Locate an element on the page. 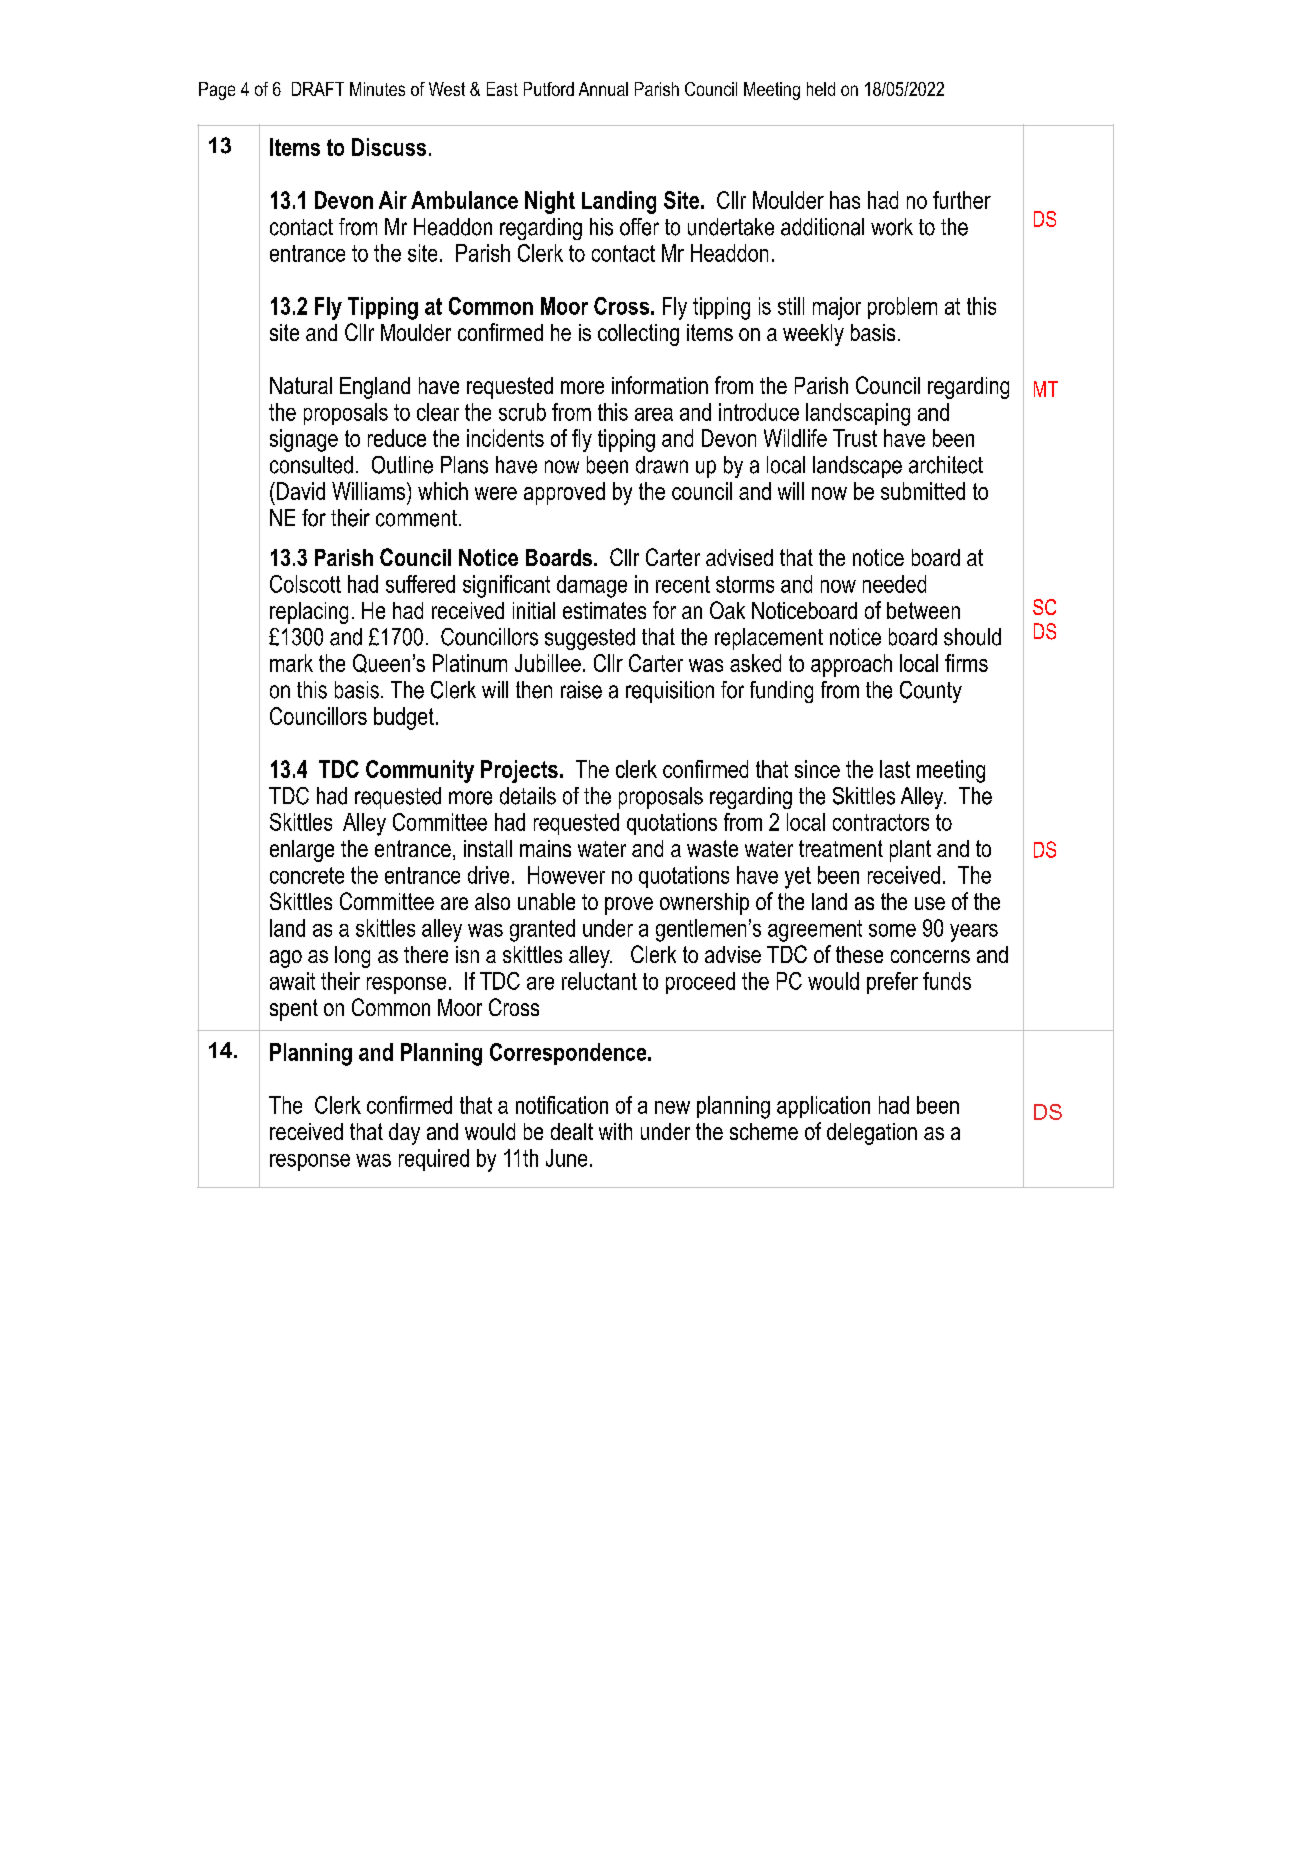  plant is located at coordinates (910, 851).
